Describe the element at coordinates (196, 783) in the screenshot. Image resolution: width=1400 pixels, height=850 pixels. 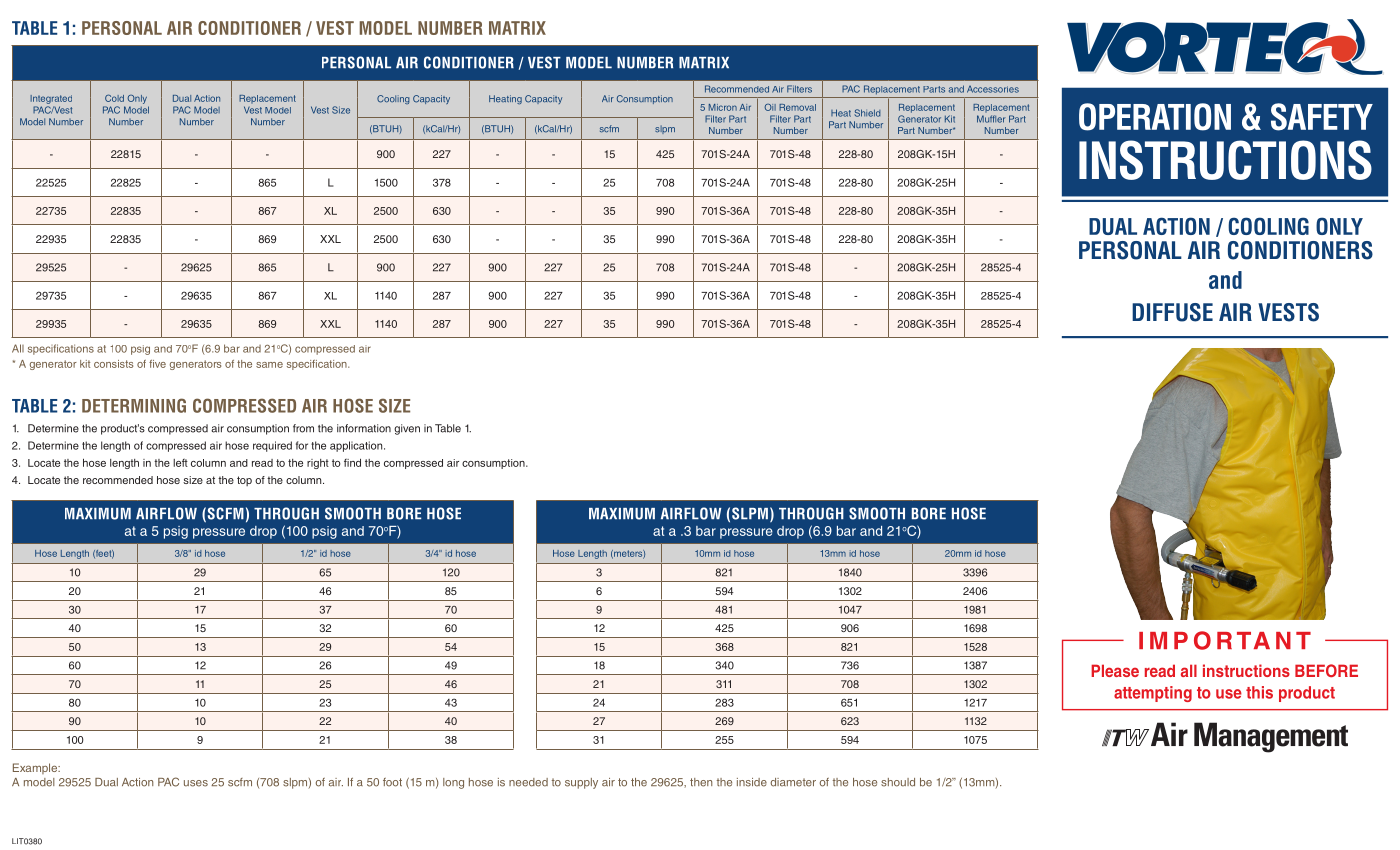
I see `uses` at that location.
